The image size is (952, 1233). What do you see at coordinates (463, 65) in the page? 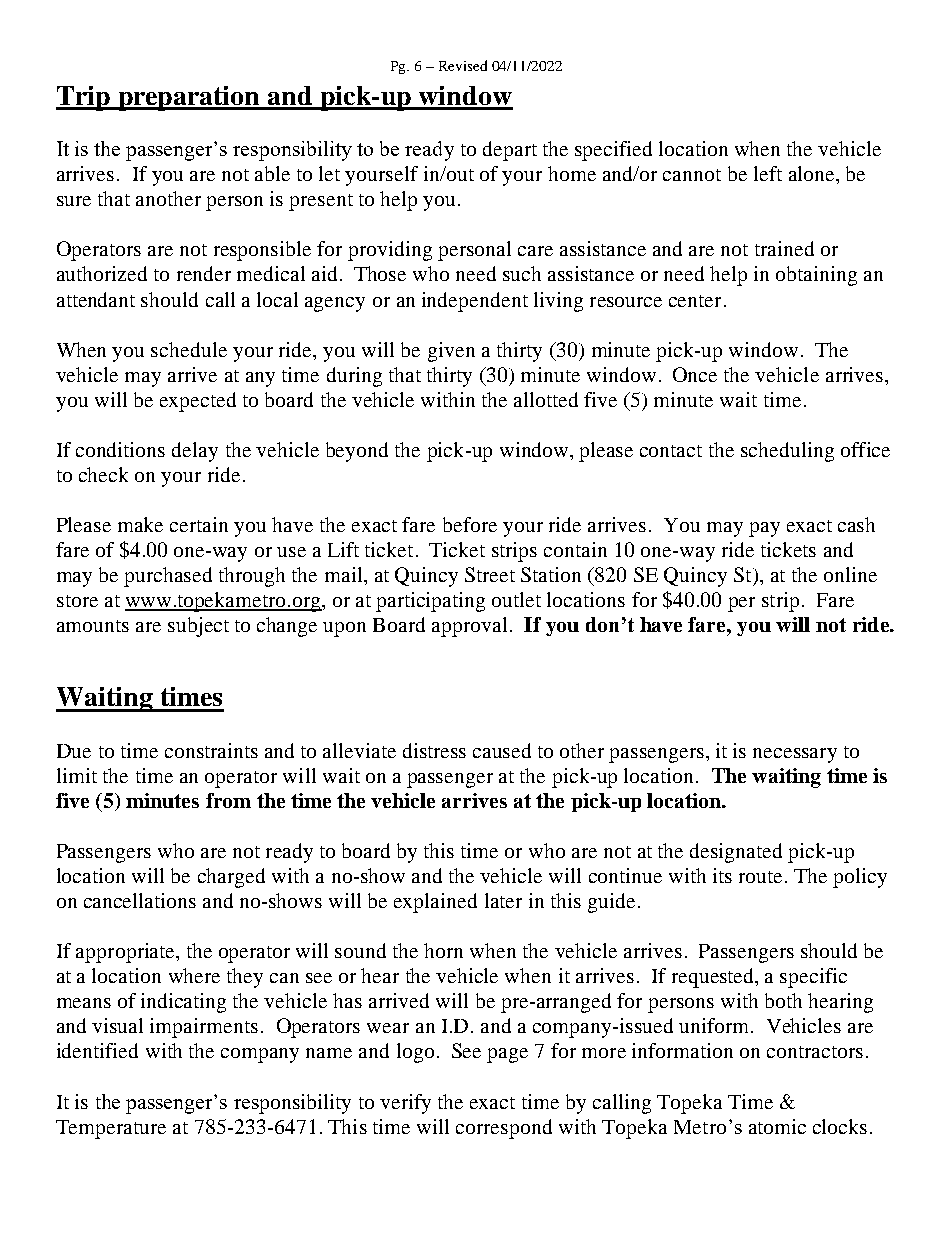
I see `Revised` at bounding box center [463, 65].
